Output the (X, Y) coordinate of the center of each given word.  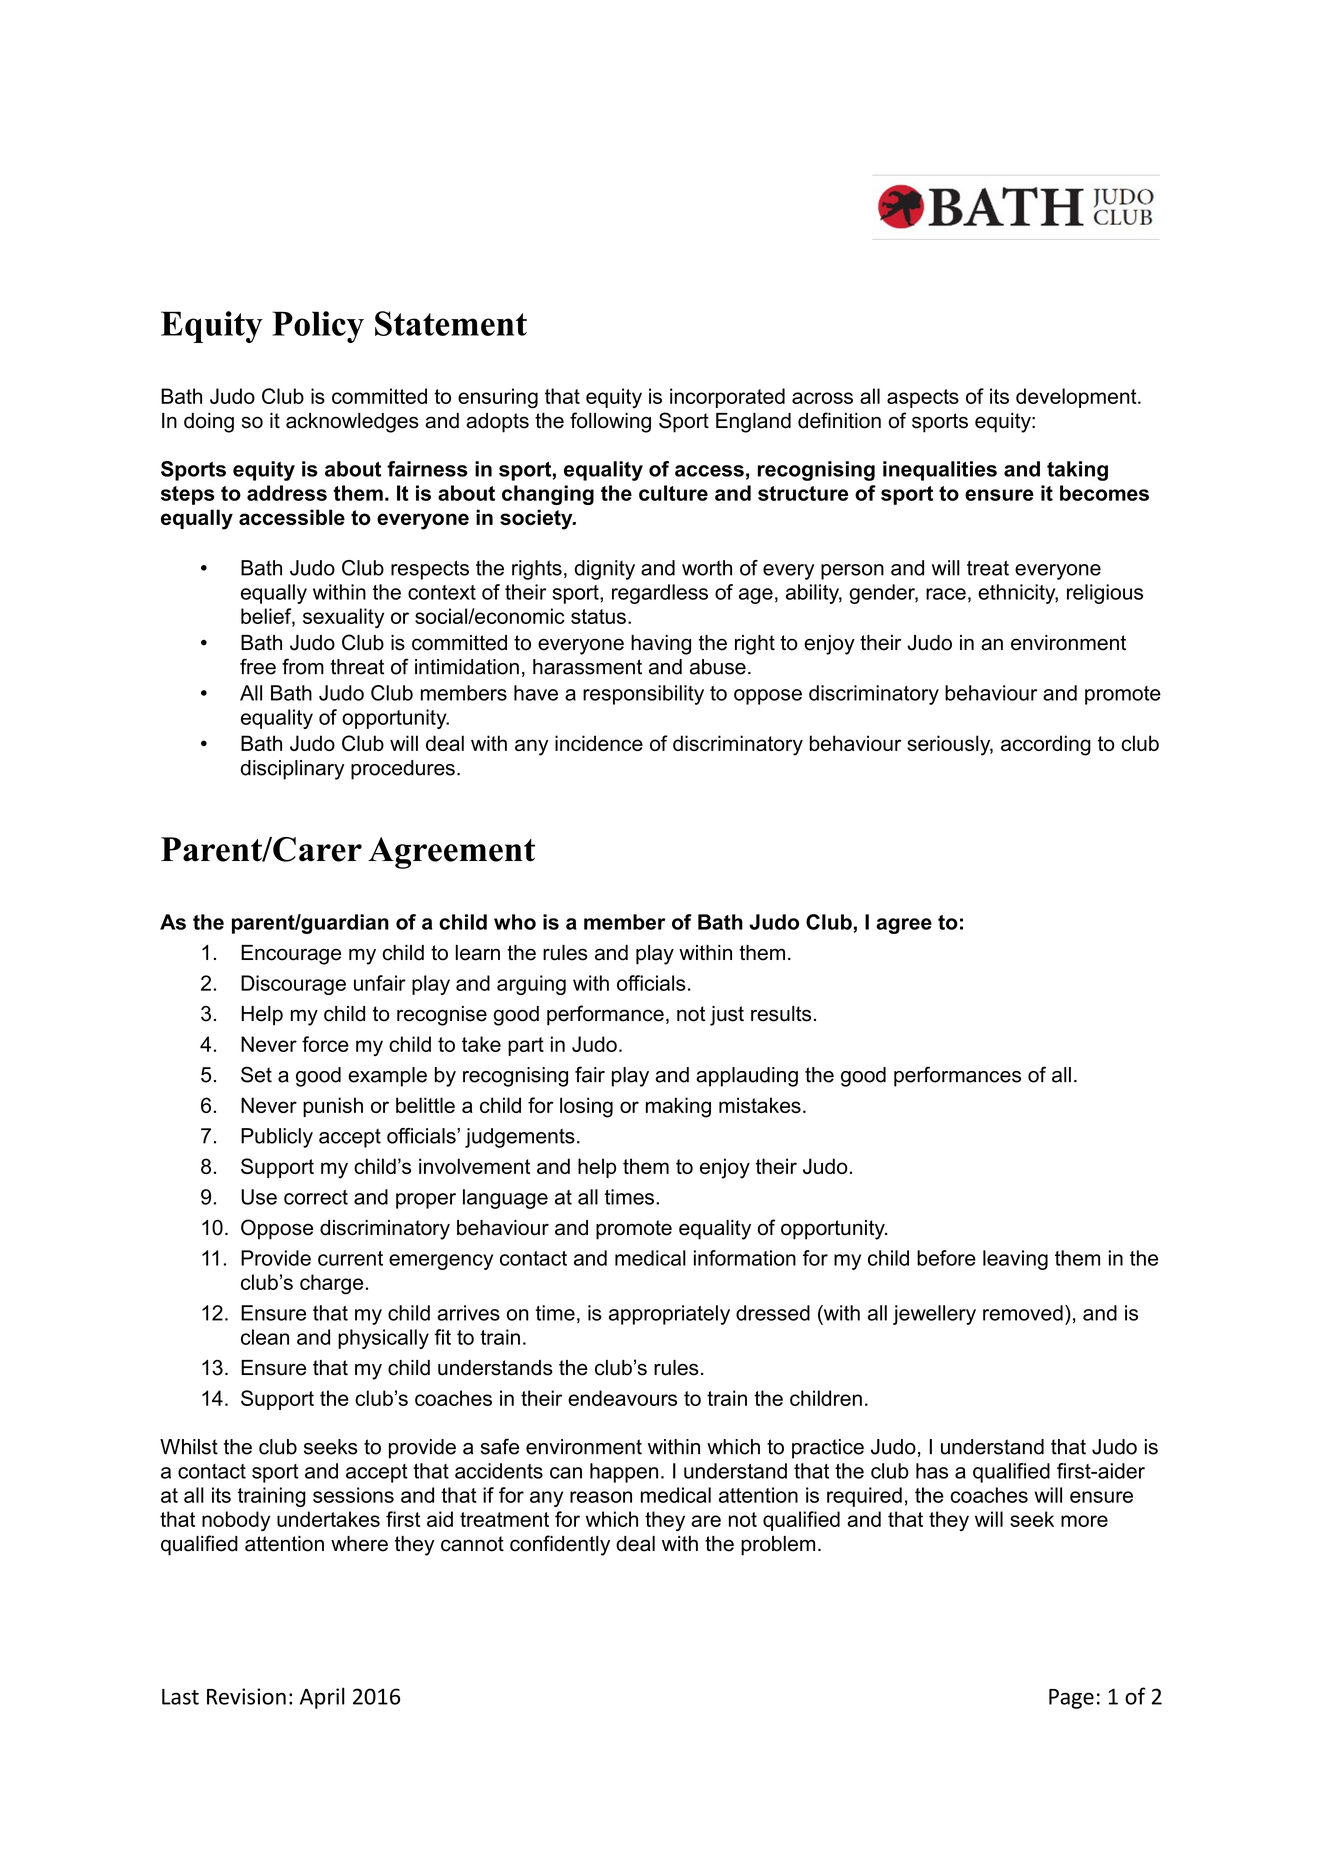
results (781, 1014)
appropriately (669, 1315)
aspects (923, 398)
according (1046, 745)
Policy (318, 327)
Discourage (293, 985)
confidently (560, 1545)
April (322, 1698)
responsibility (643, 695)
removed (1023, 1313)
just (727, 1016)
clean (265, 1337)
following (610, 422)
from (303, 666)
